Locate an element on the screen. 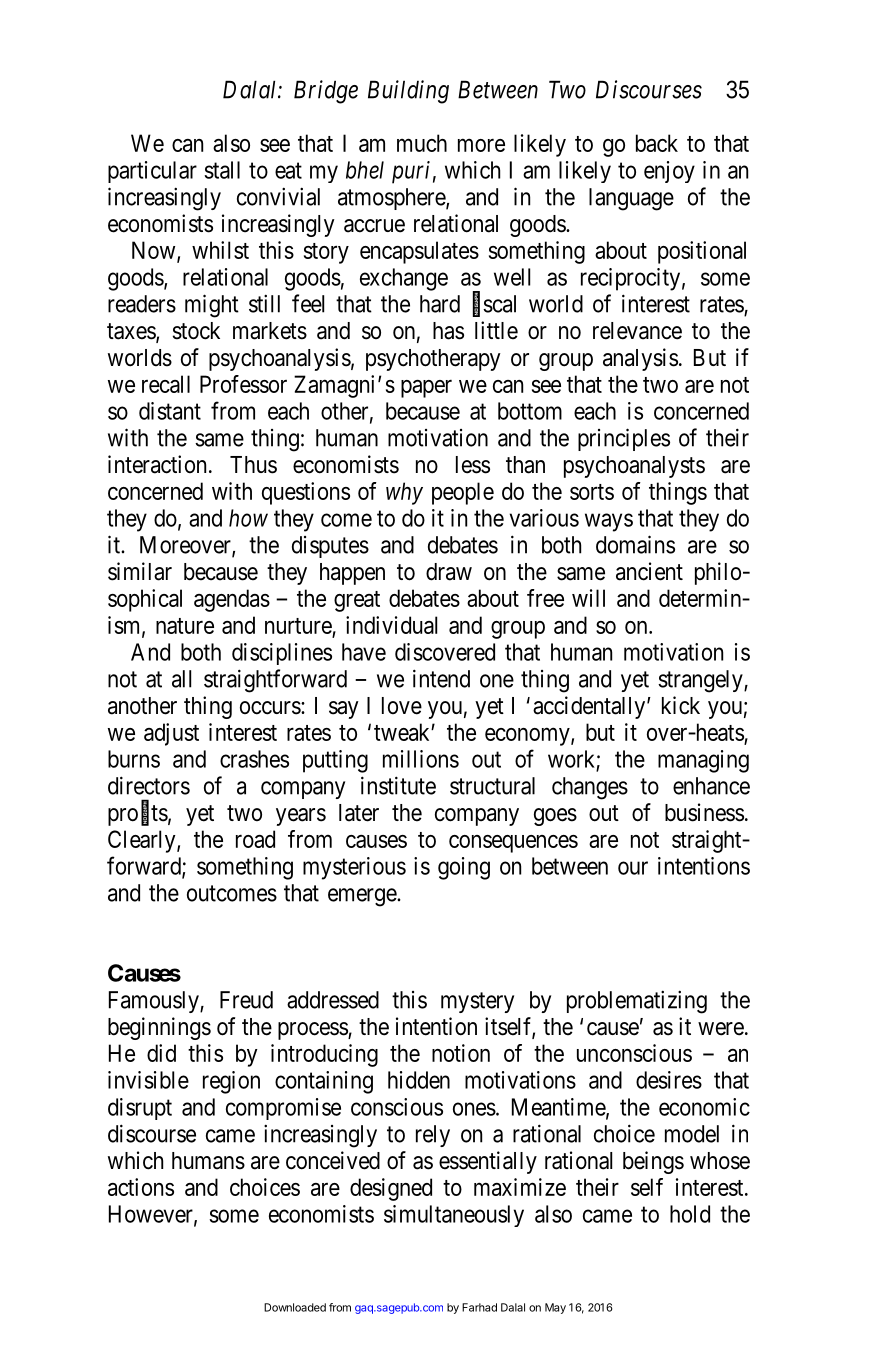 This screenshot has height=1372, width=876. much is located at coordinates (422, 143).
